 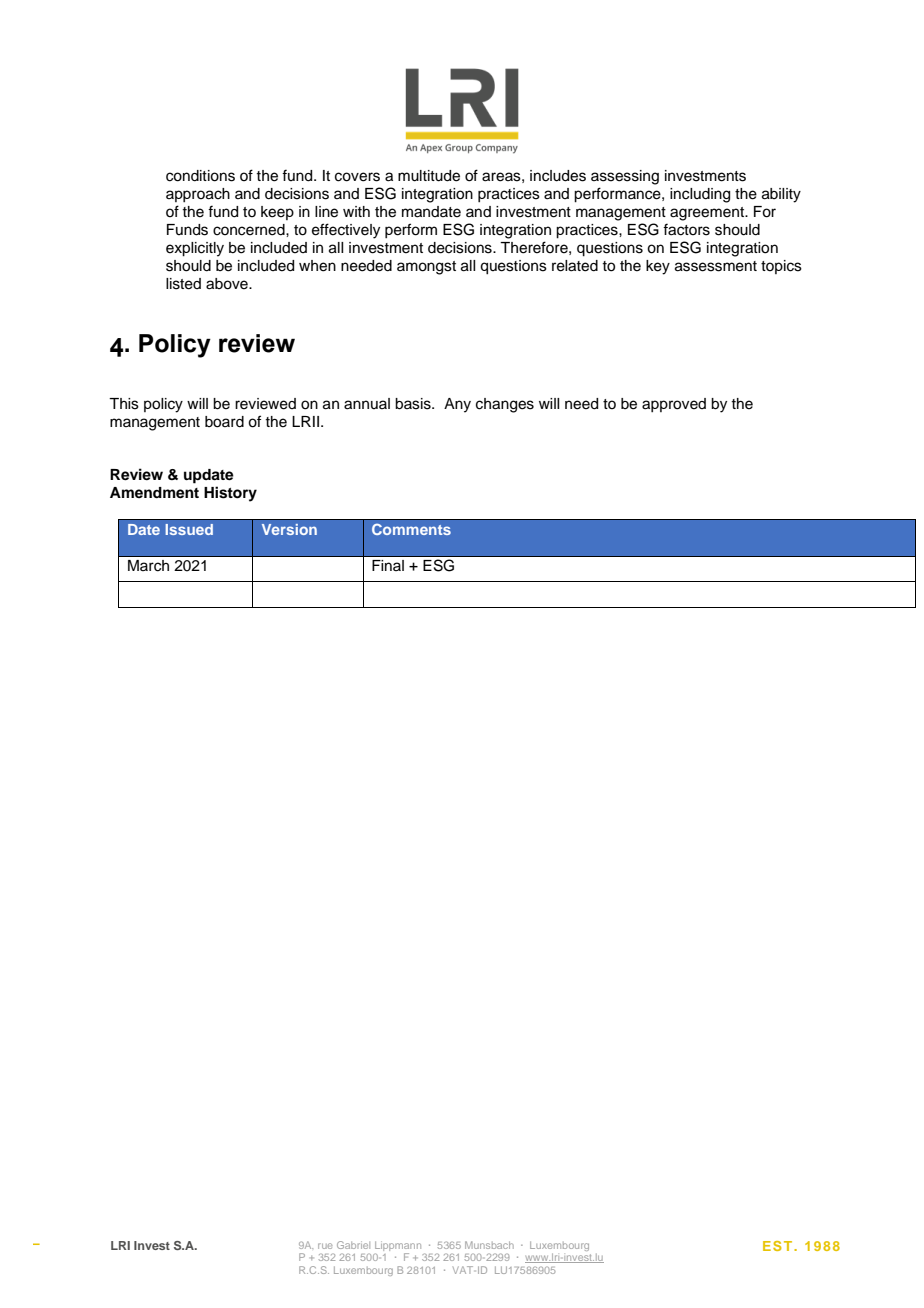 What do you see at coordinates (398, 1246) in the screenshot?
I see `Lippmann` at bounding box center [398, 1246].
